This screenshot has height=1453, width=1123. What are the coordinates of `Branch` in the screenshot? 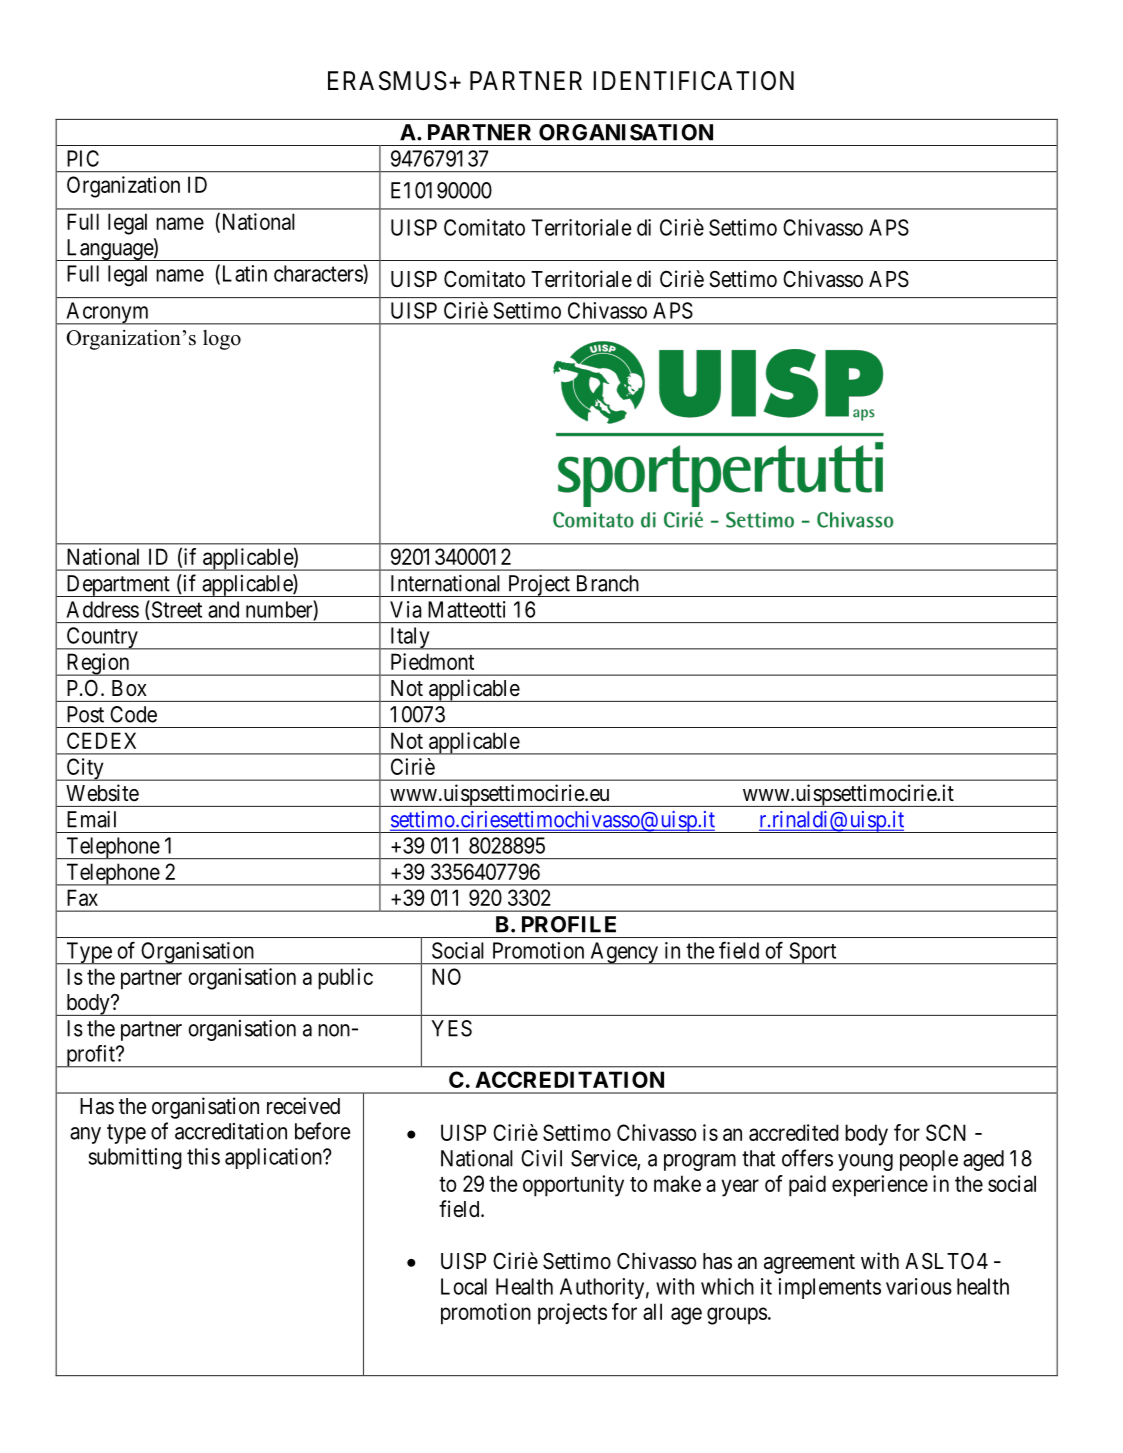 It's located at (608, 583).
